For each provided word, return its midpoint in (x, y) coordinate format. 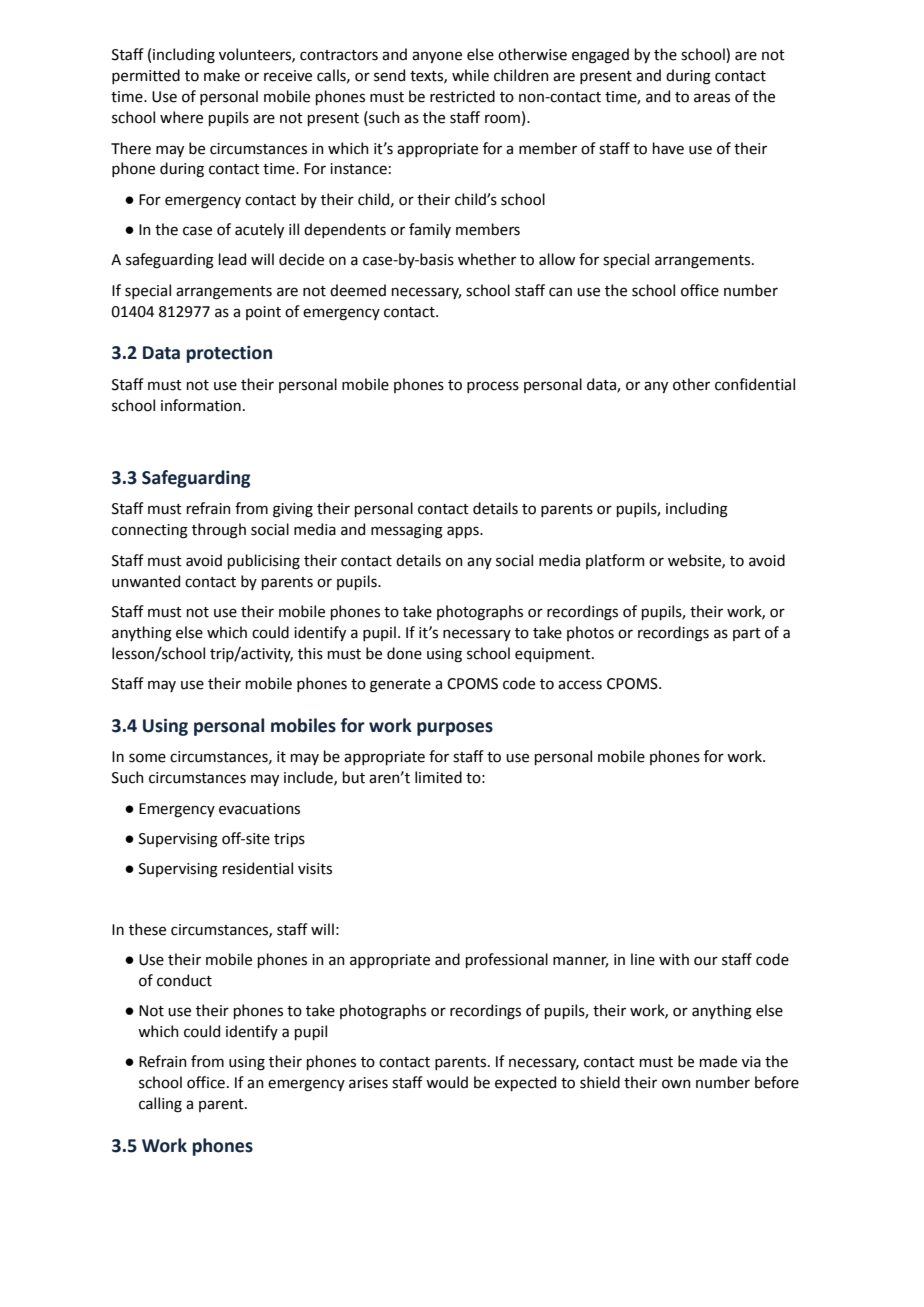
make (222, 75)
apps (464, 532)
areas (712, 98)
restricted (462, 96)
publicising (264, 562)
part (747, 634)
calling (160, 1105)
